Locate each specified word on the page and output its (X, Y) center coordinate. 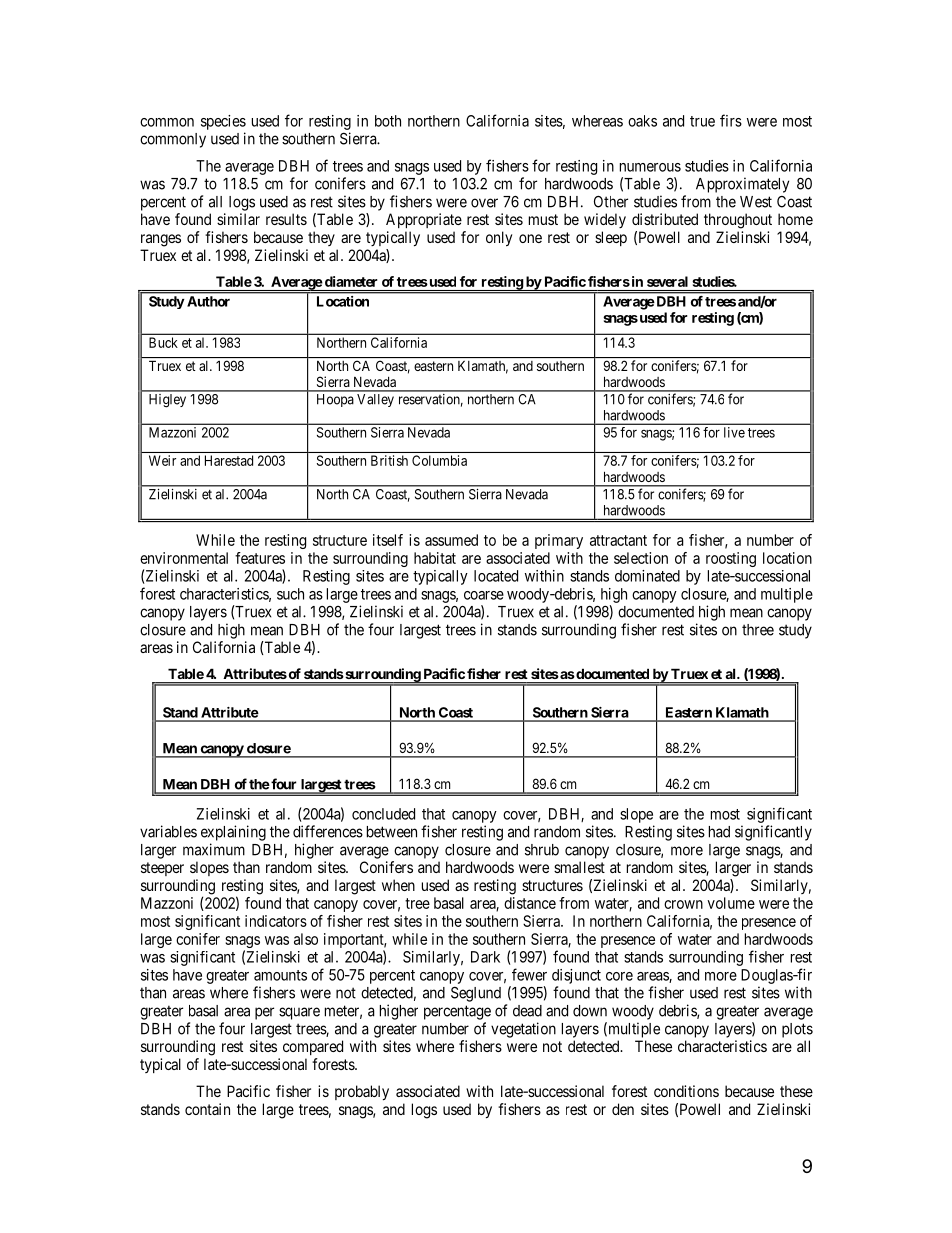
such (290, 594)
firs (731, 120)
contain (207, 1109)
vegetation (523, 1030)
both (388, 121)
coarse (484, 595)
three (758, 630)
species (223, 122)
